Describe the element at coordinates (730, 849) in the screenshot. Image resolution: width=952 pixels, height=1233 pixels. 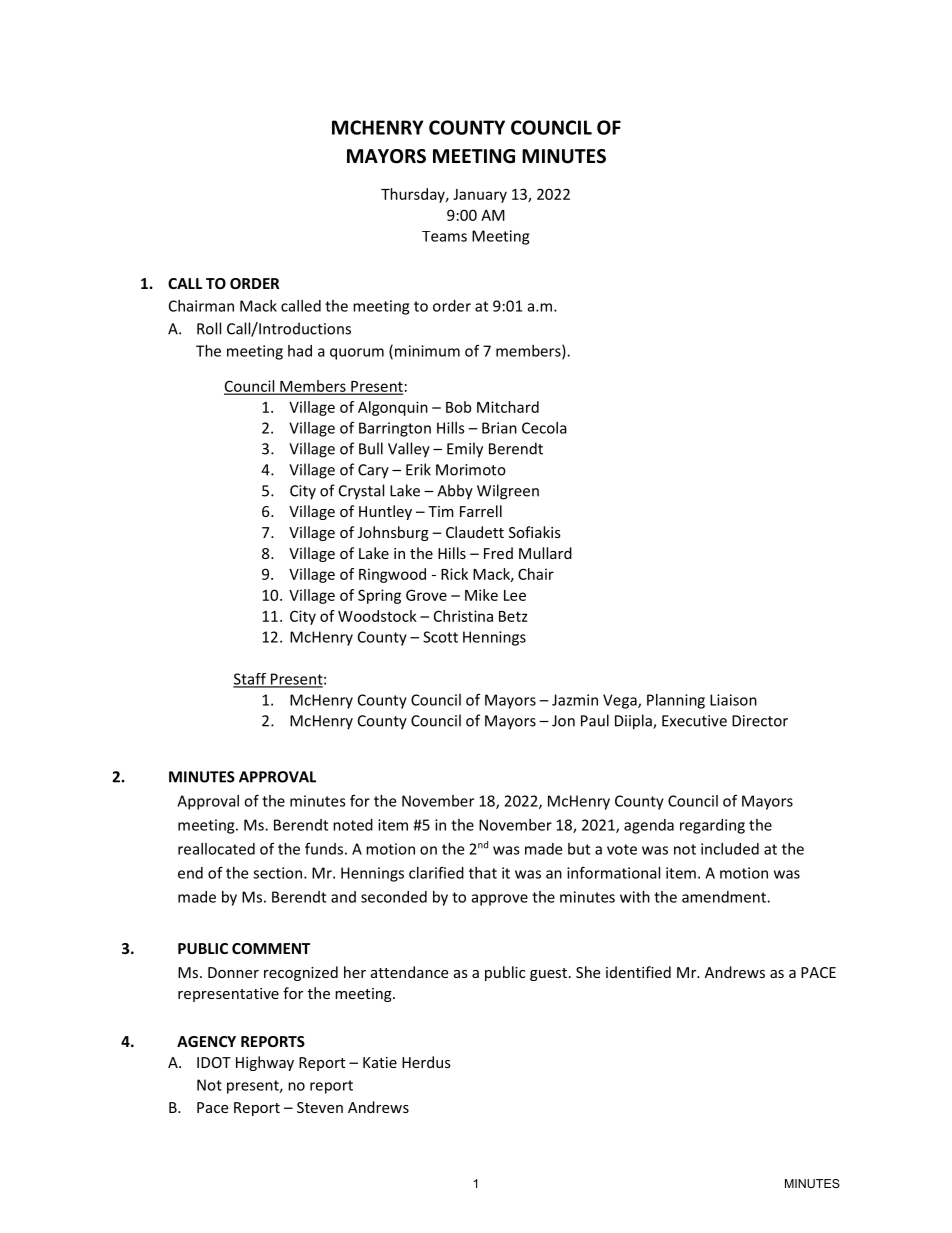
I see `included` at that location.
